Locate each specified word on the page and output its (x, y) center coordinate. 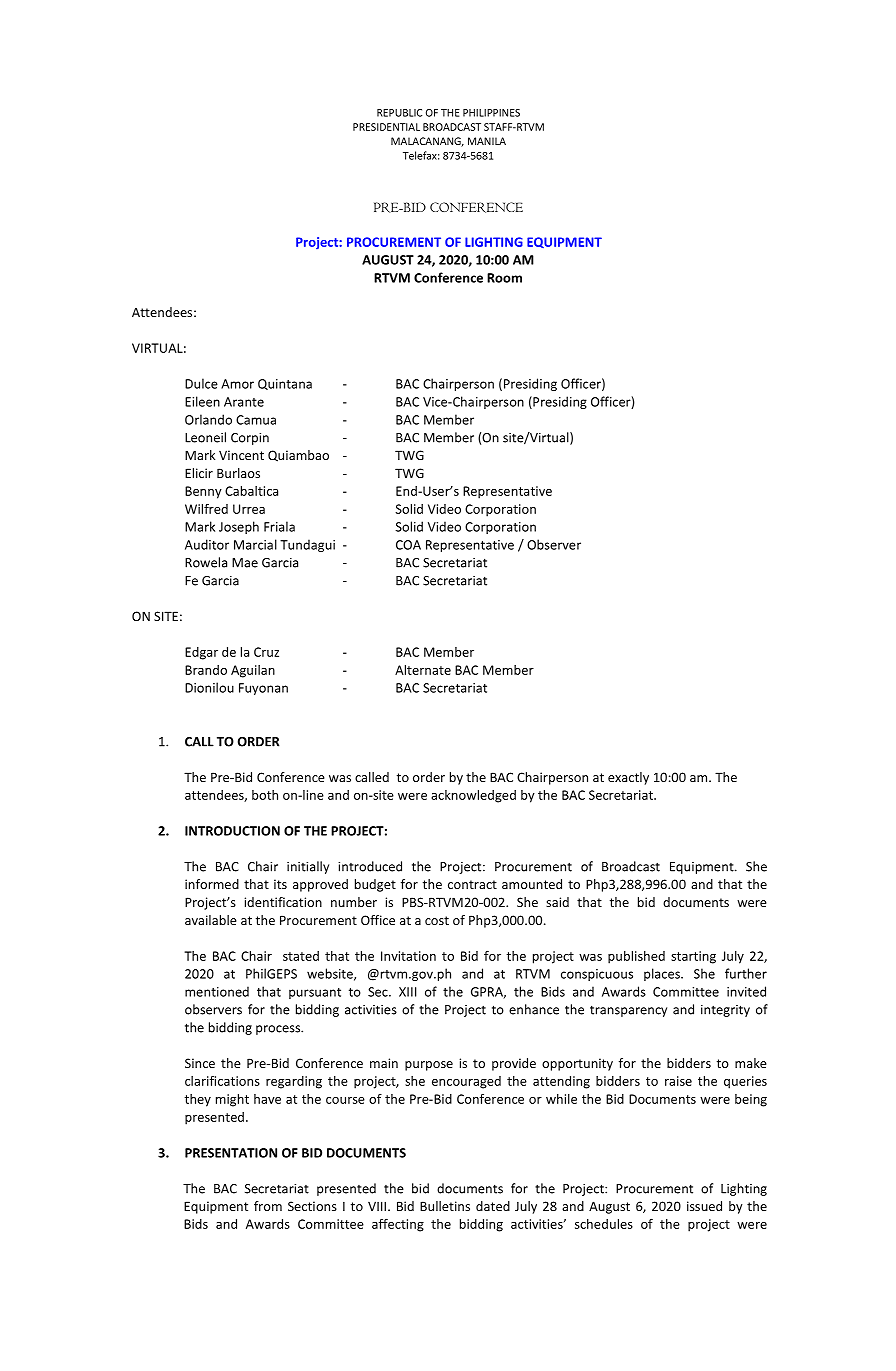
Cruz (266, 652)
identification (283, 902)
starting (693, 957)
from (268, 1206)
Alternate (423, 670)
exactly (628, 778)
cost (437, 920)
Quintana (285, 384)
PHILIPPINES (491, 113)
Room (504, 278)
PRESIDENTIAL (386, 127)
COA (408, 545)
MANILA (487, 141)
